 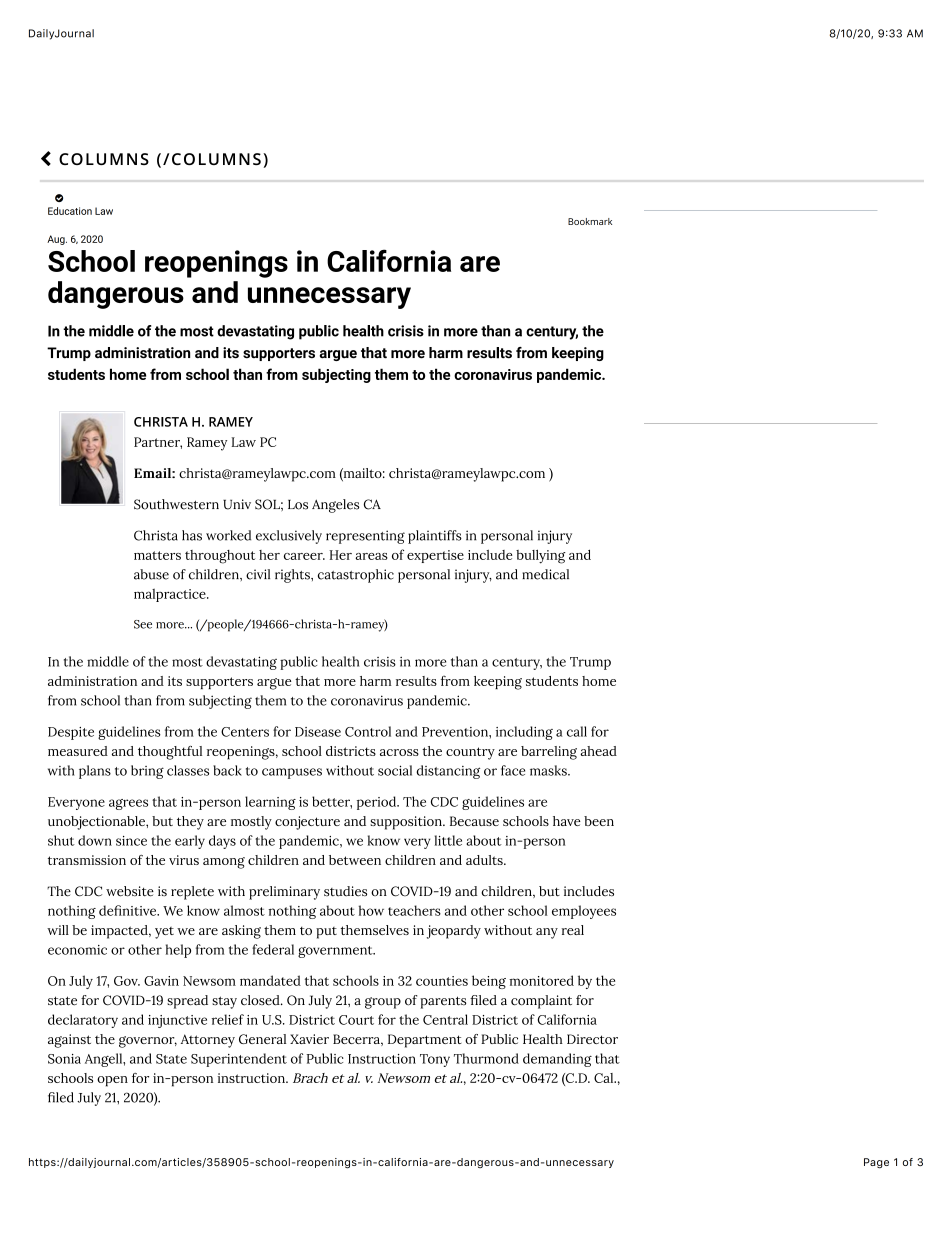 I want to click on bullying, so click(x=541, y=556).
